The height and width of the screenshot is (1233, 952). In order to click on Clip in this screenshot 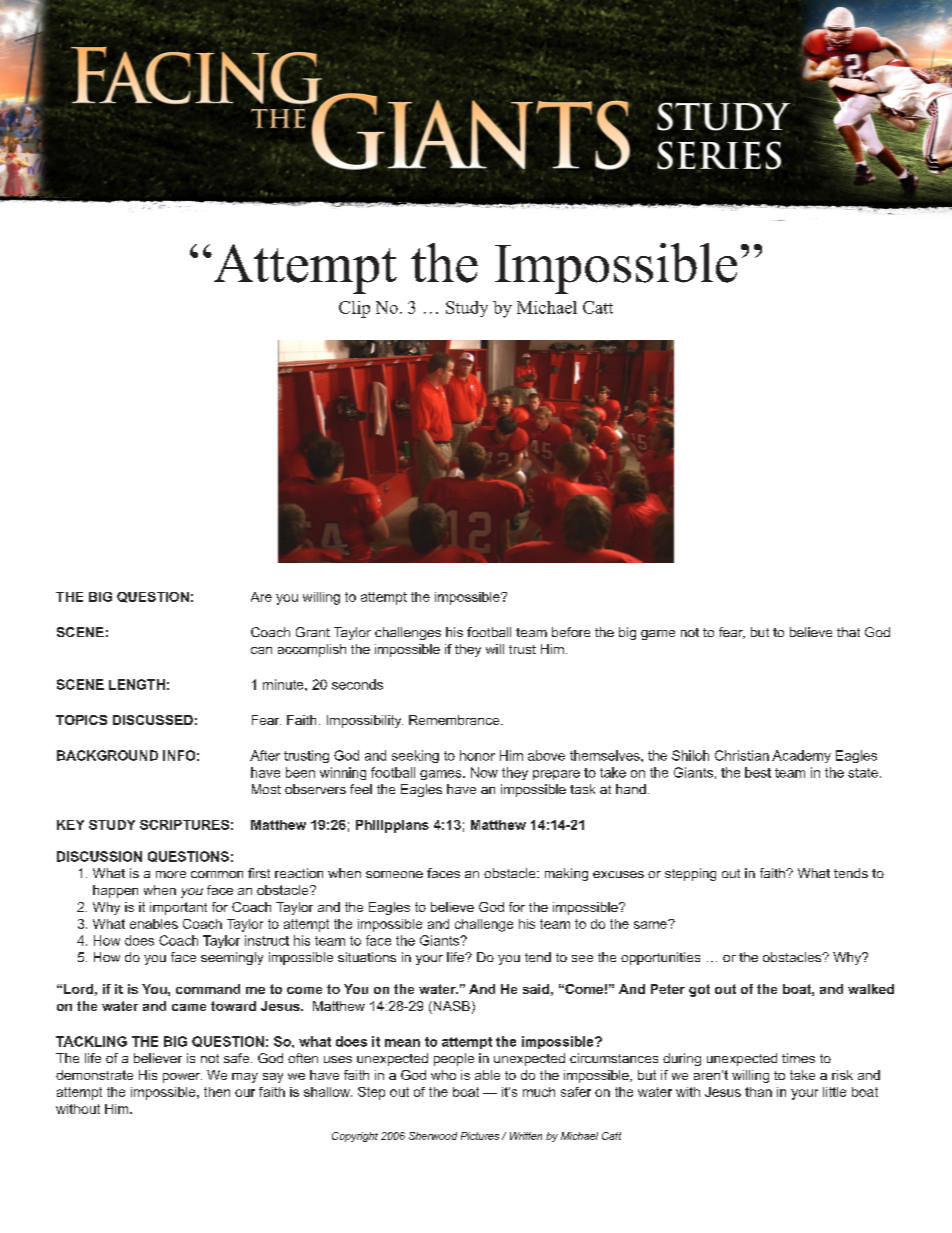, I will do `click(354, 309)`.
